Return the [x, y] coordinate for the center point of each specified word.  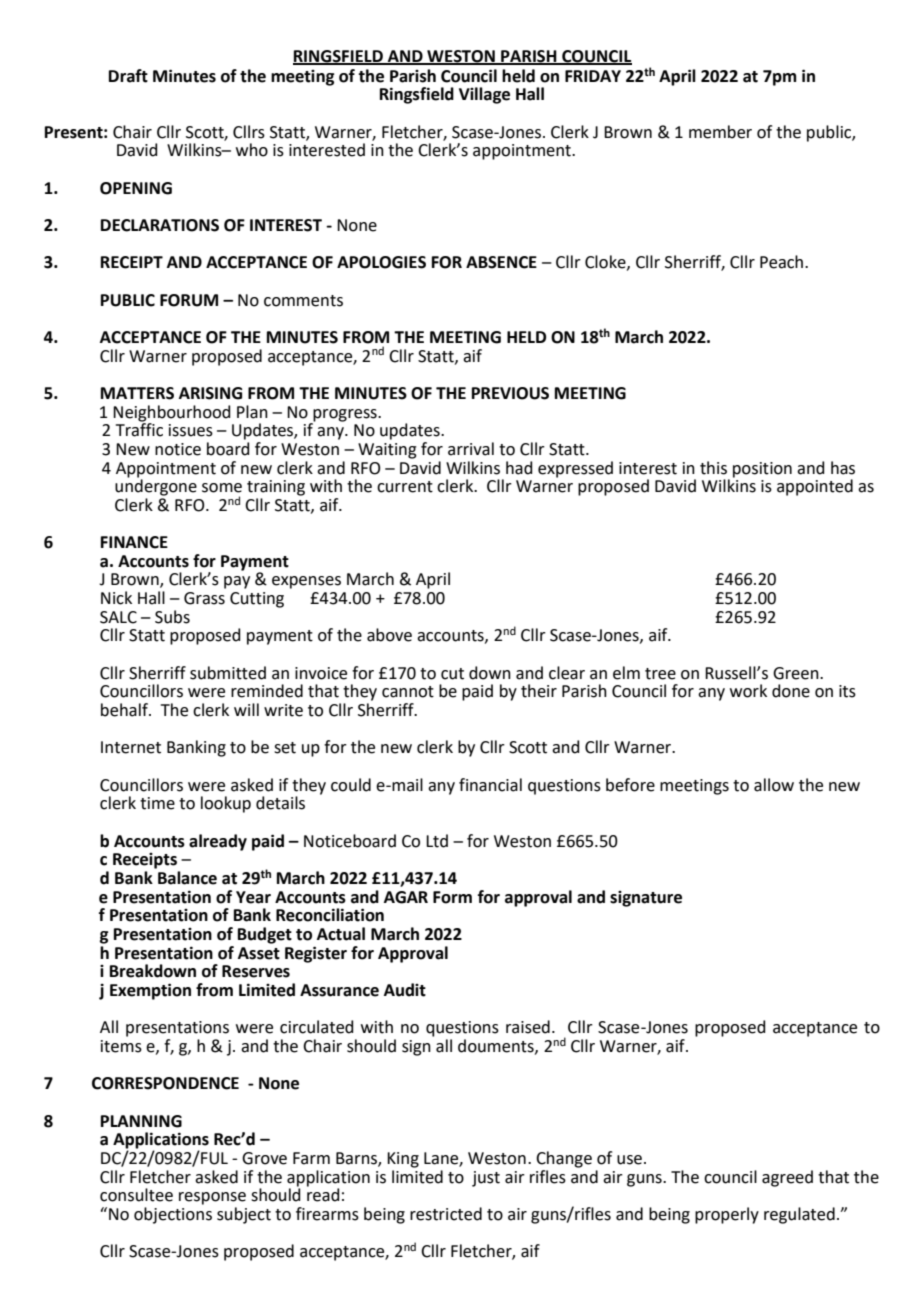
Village [484, 95]
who [252, 150]
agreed [787, 1178]
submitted [228, 673]
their [539, 691]
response [212, 1198]
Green [797, 673]
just [486, 1179]
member [720, 132]
